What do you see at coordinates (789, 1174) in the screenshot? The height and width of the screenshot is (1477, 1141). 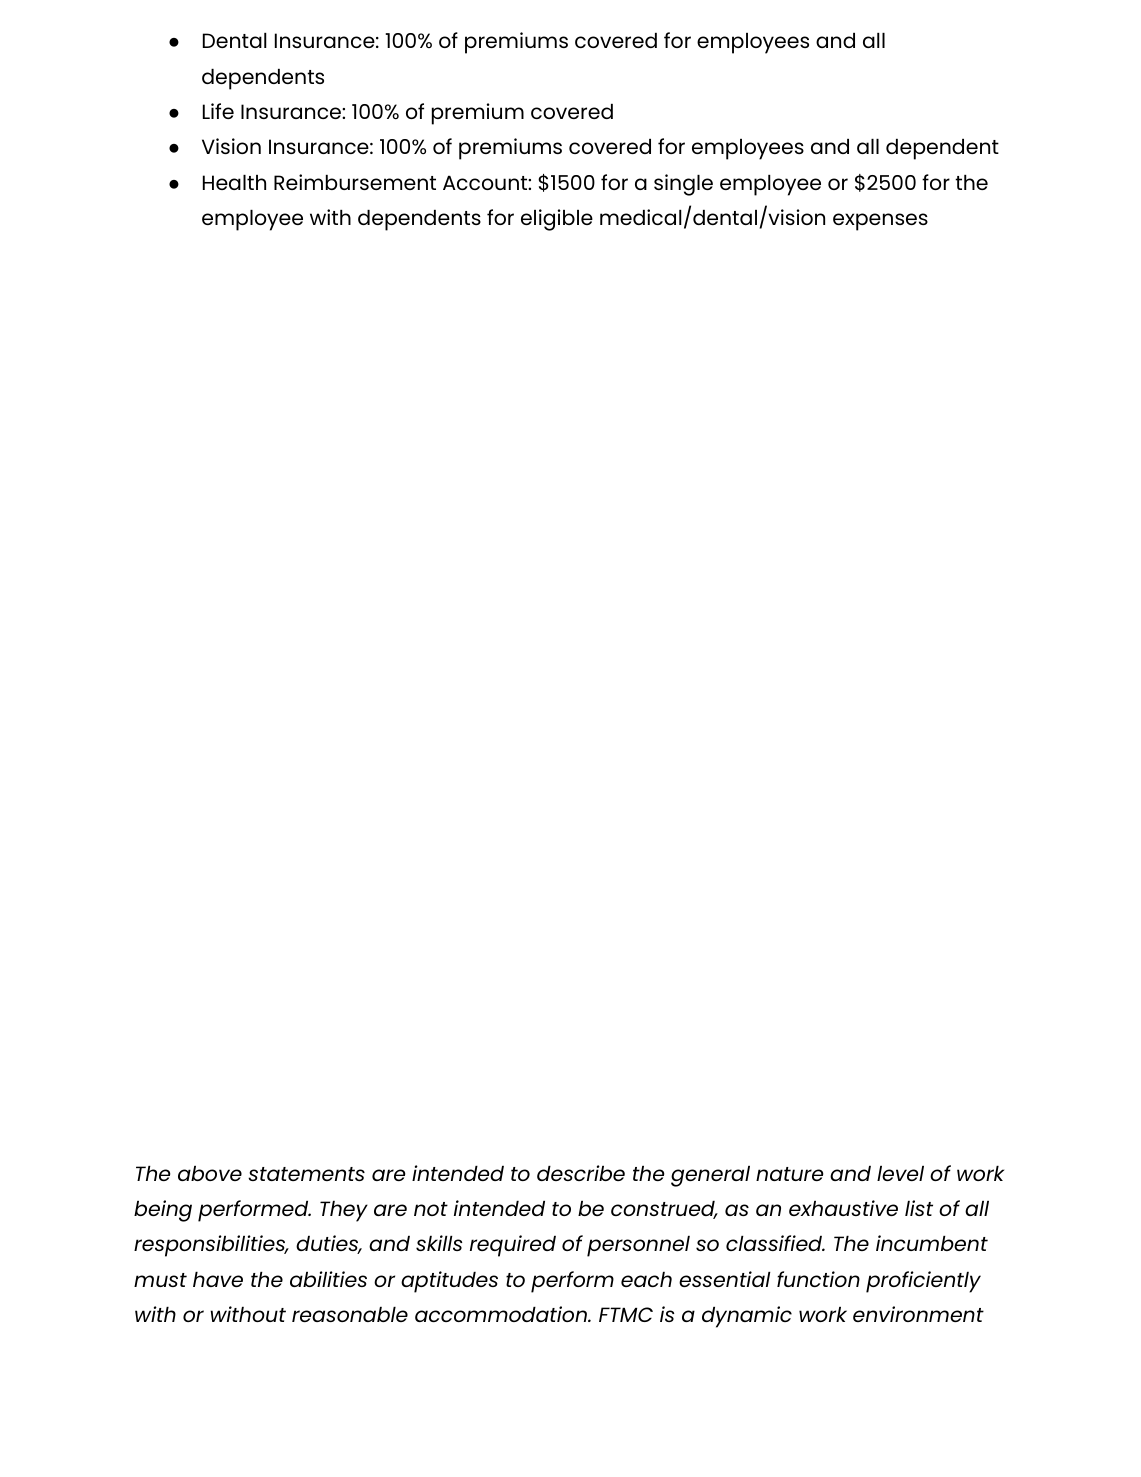 I see `nature` at bounding box center [789, 1174].
